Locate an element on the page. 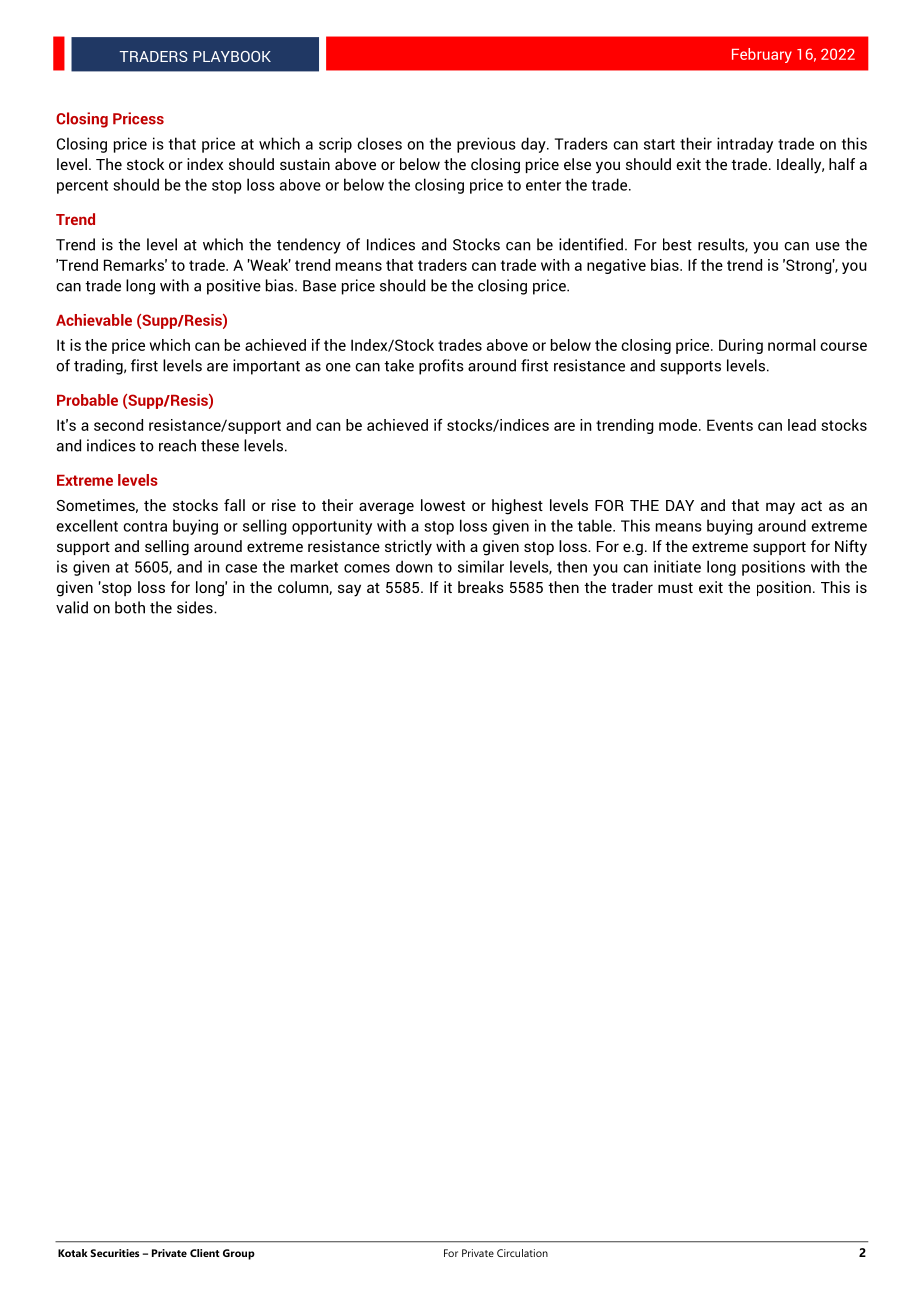  sides is located at coordinates (196, 607).
